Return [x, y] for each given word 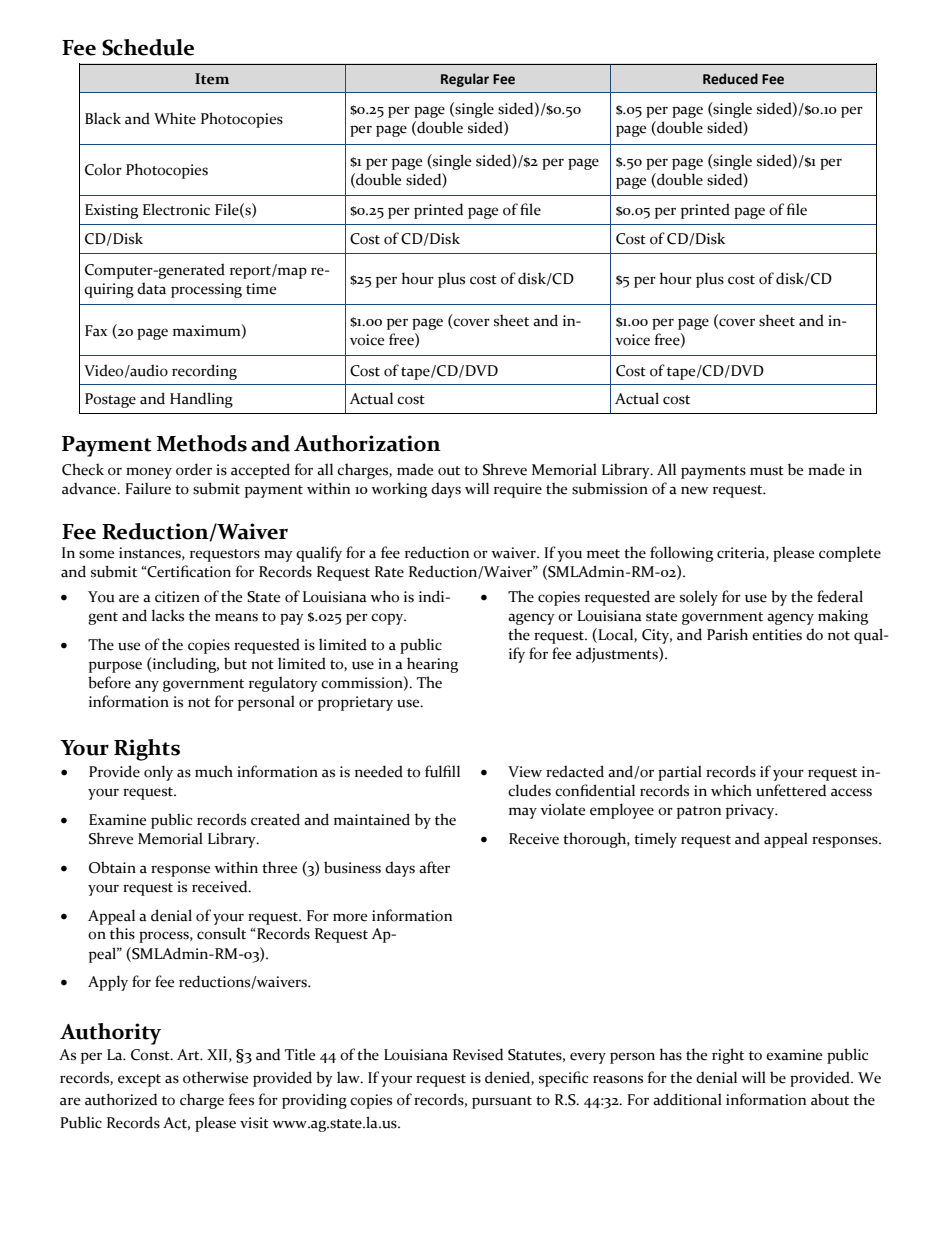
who [385, 596]
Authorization [367, 443]
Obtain [112, 867]
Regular [465, 80]
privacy [751, 811]
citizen [177, 597]
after [434, 867]
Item [212, 79]
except [139, 1080]
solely [699, 598]
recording [204, 372]
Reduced [730, 79]
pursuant [502, 1102]
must [767, 471]
